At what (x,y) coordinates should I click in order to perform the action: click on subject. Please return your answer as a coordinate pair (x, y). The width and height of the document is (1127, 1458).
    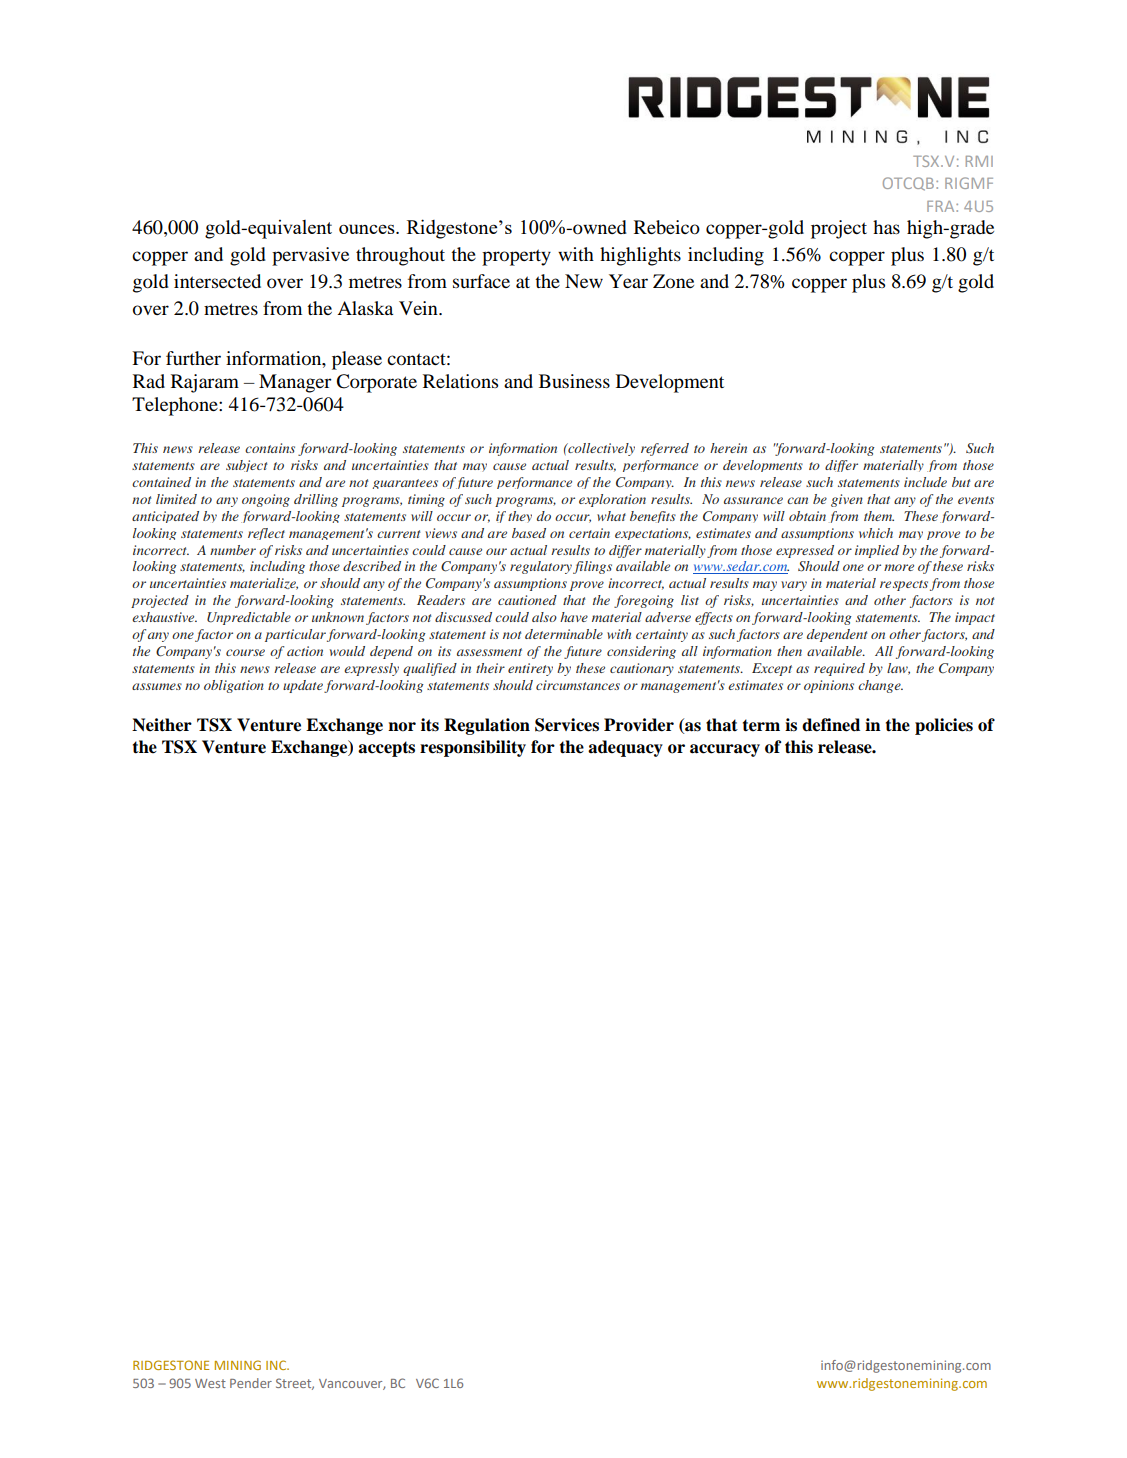
    Looking at the image, I should click on (247, 466).
